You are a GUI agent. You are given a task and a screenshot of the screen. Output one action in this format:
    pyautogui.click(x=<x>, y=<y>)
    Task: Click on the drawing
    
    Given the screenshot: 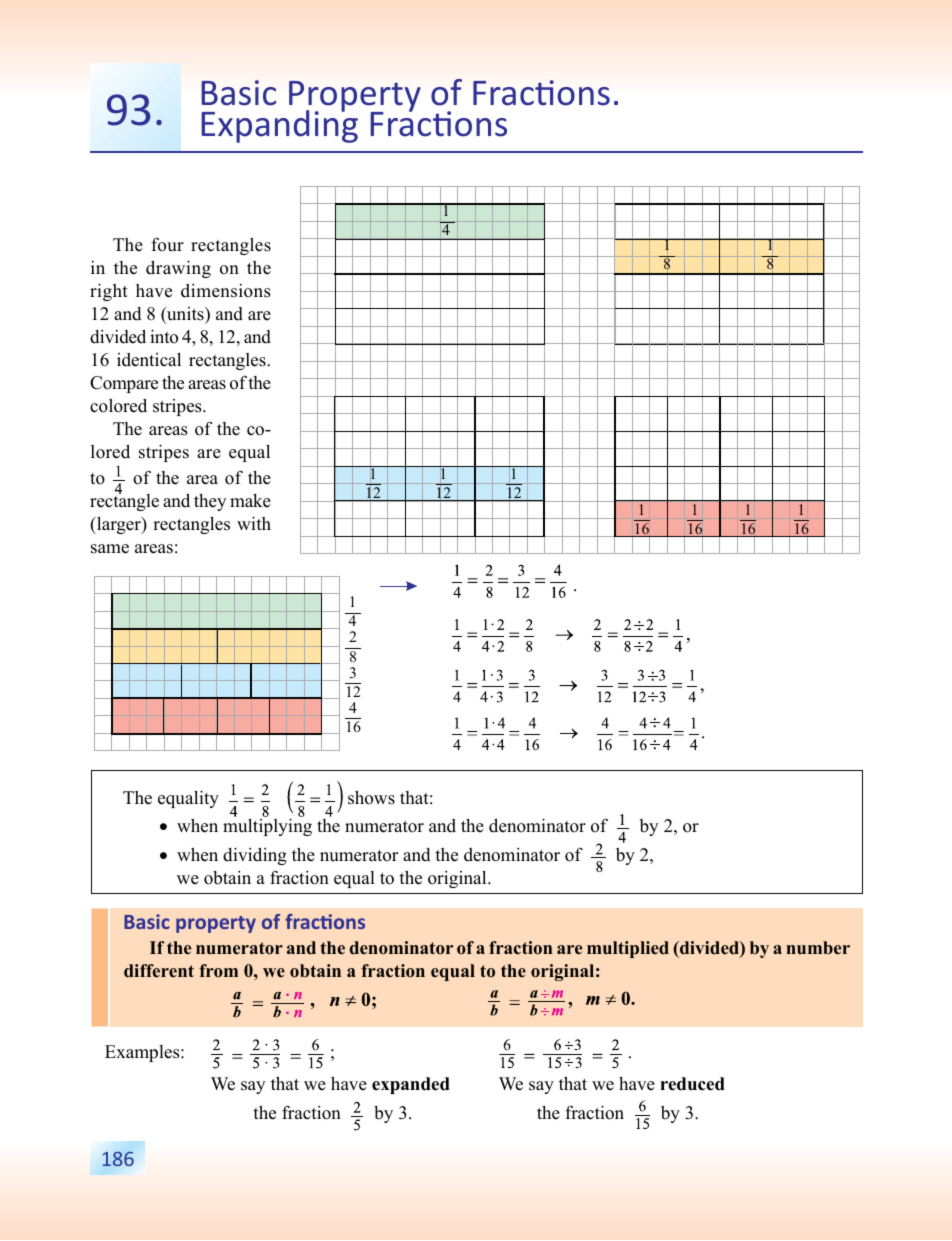 What is the action you would take?
    pyautogui.click(x=178, y=269)
